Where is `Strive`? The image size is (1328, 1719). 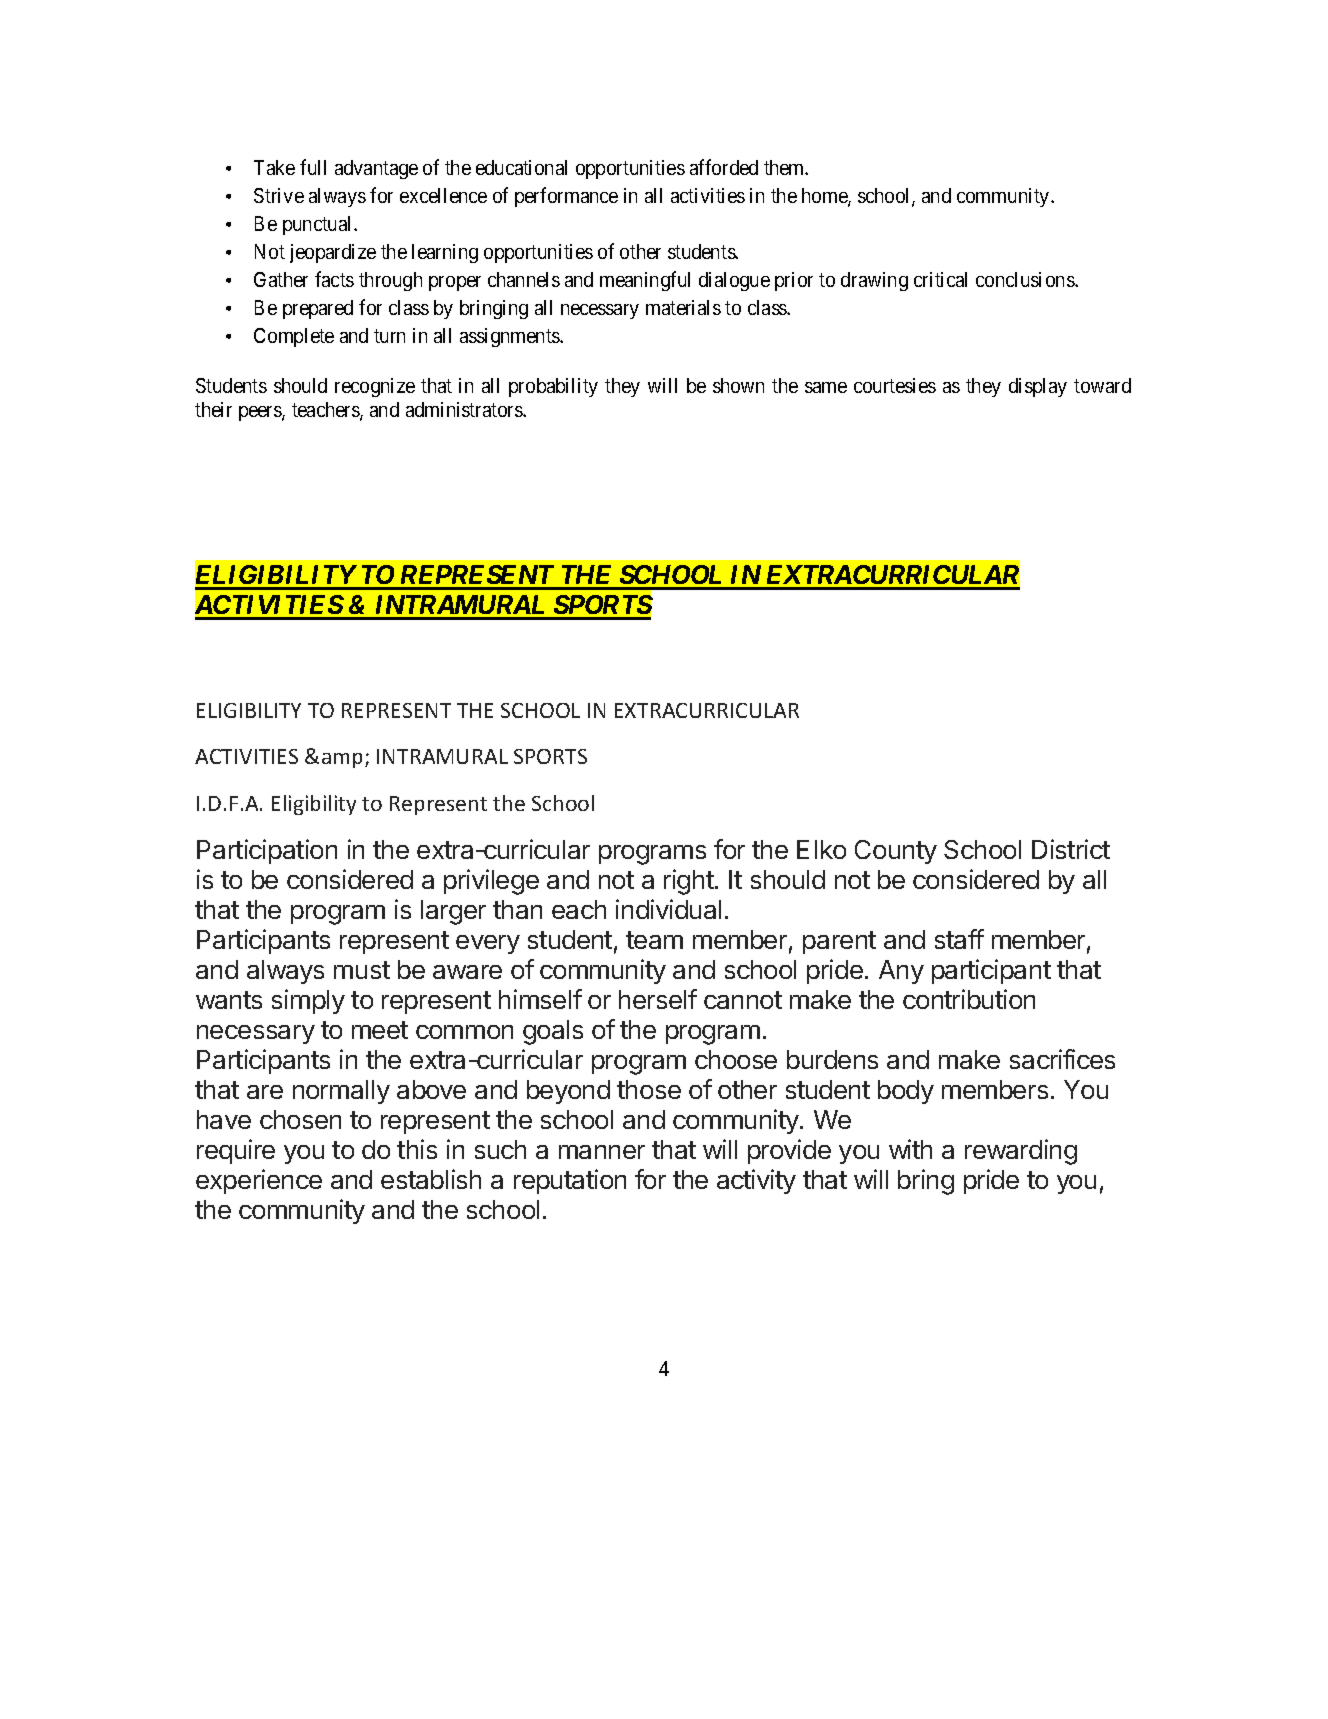 Strive is located at coordinates (279, 195).
